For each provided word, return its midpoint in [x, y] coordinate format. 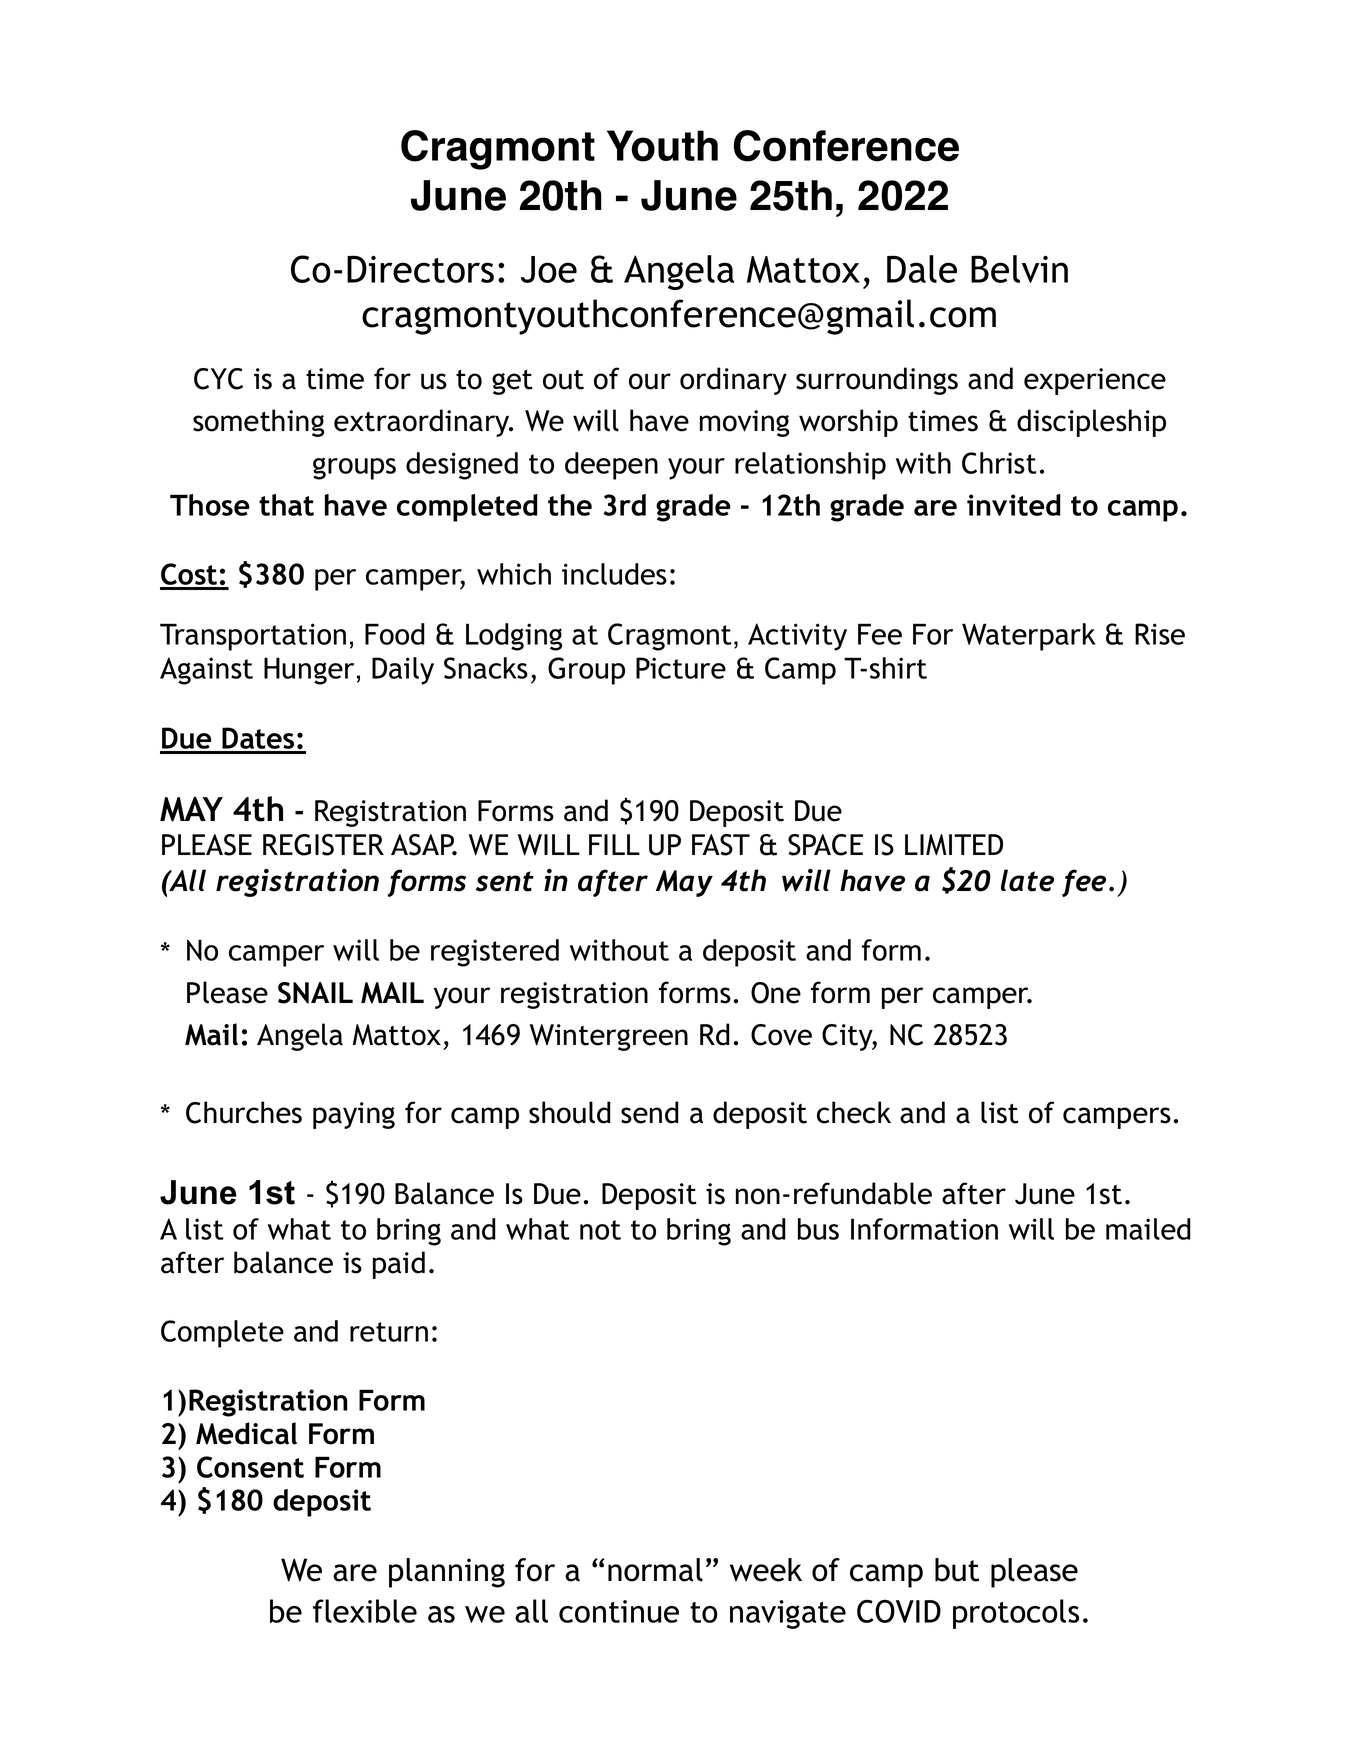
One [776, 993]
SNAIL [315, 993]
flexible [365, 1611]
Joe [549, 269]
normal [655, 1570]
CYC [218, 379]
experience [1095, 381]
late [1027, 880]
